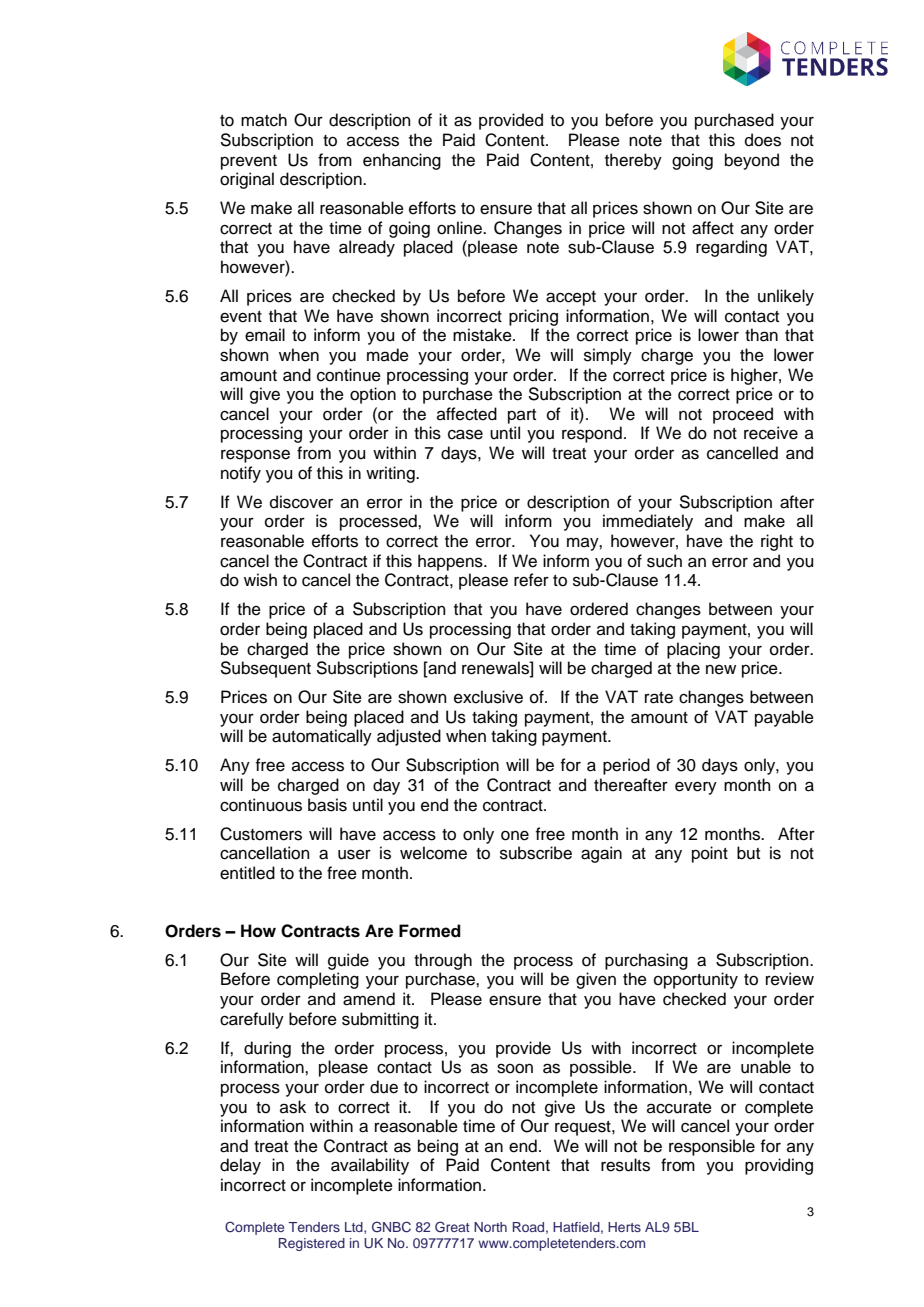 The width and height of the document is (924, 1307). Describe the element at coordinates (349, 375) in the document. I see `continue` at that location.
